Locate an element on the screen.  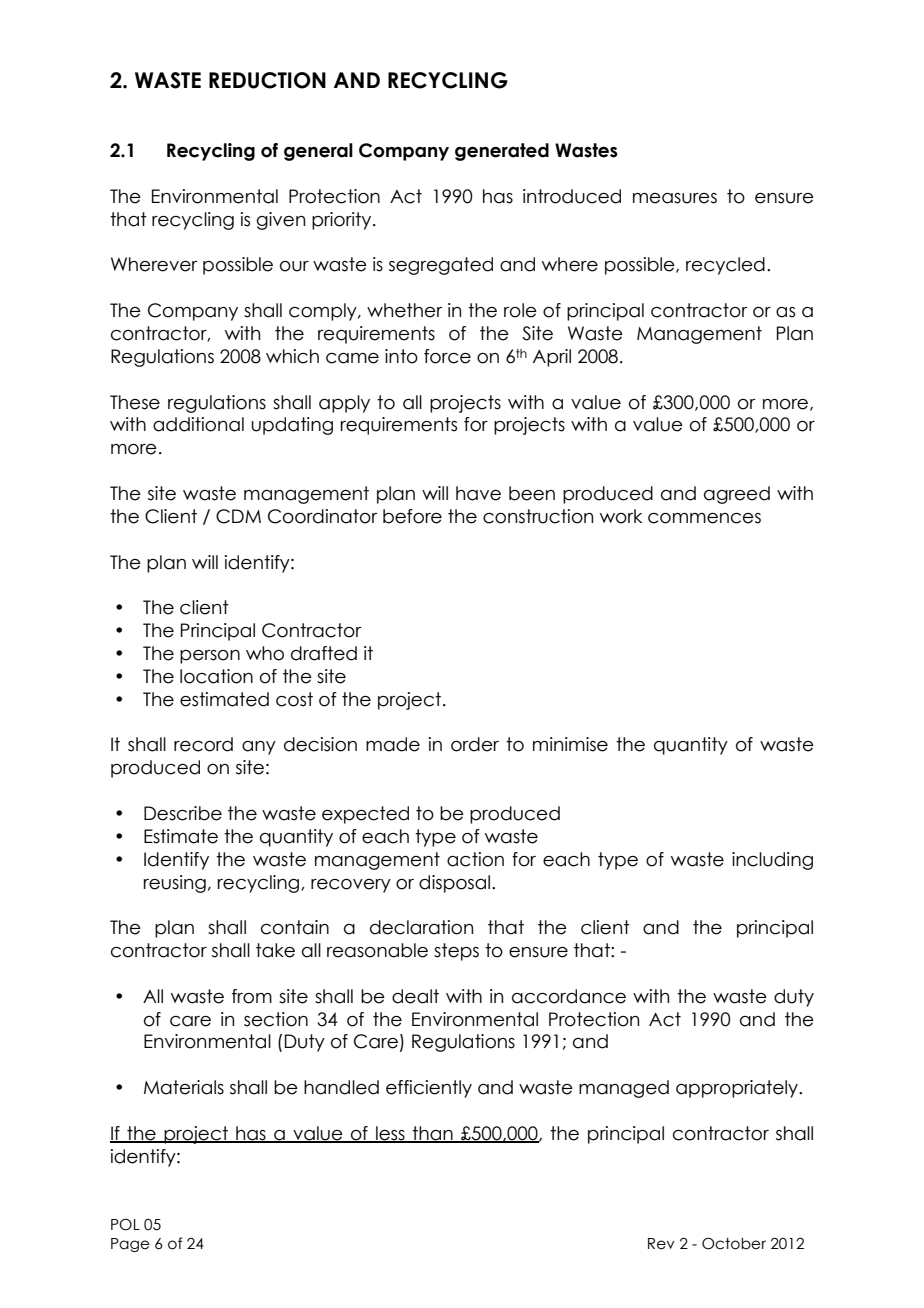
REDUCTION is located at coordinates (267, 80).
